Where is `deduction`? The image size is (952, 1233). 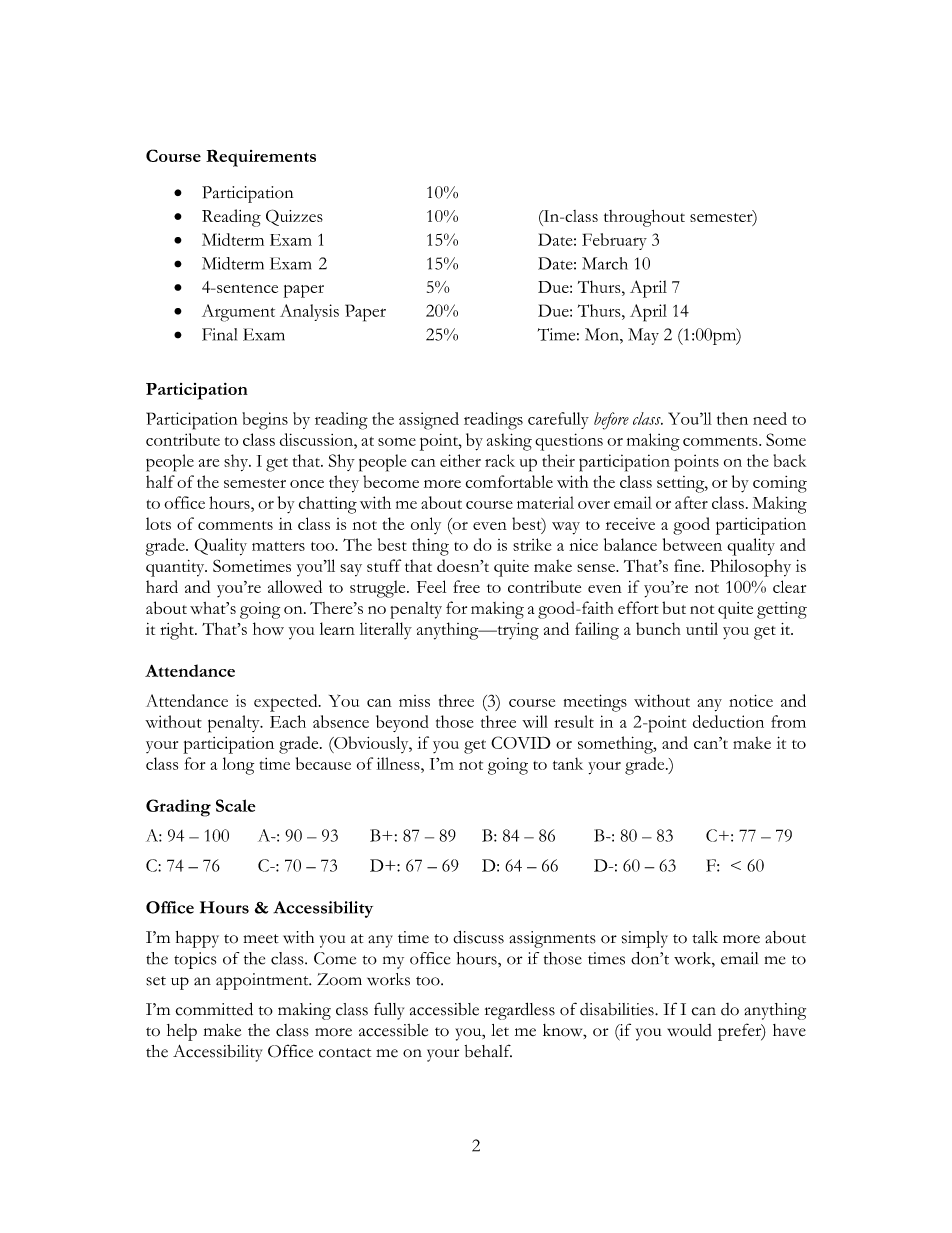
deduction is located at coordinates (728, 721).
